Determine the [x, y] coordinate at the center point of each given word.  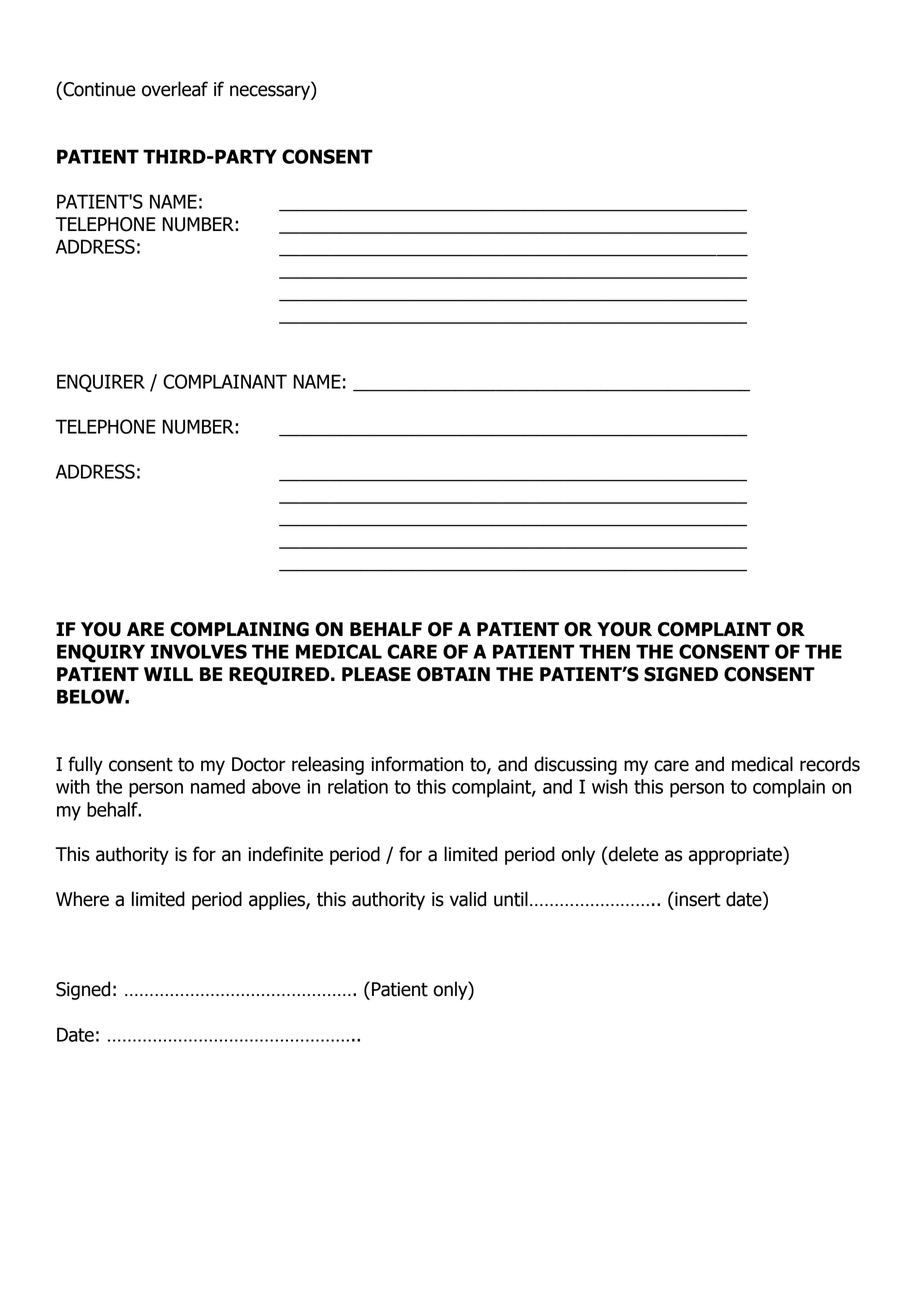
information [417, 764]
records [830, 764]
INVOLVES [199, 651]
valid [468, 899]
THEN [604, 651]
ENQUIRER [101, 383]
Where [82, 899]
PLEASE [376, 674]
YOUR [624, 629]
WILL [168, 674]
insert [697, 899]
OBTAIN [453, 674]
